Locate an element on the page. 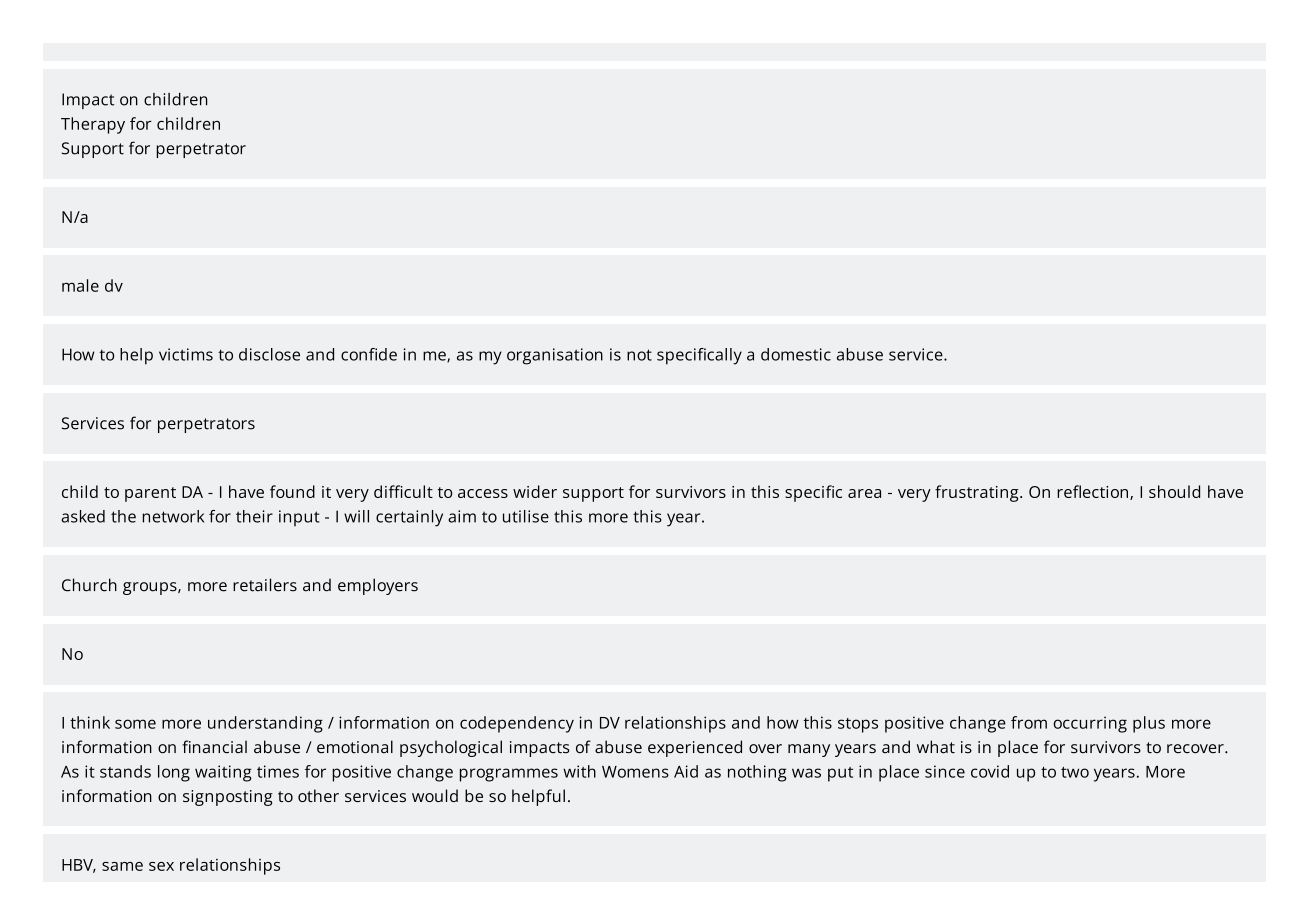 The image size is (1308, 924). understanding is located at coordinates (265, 724).
